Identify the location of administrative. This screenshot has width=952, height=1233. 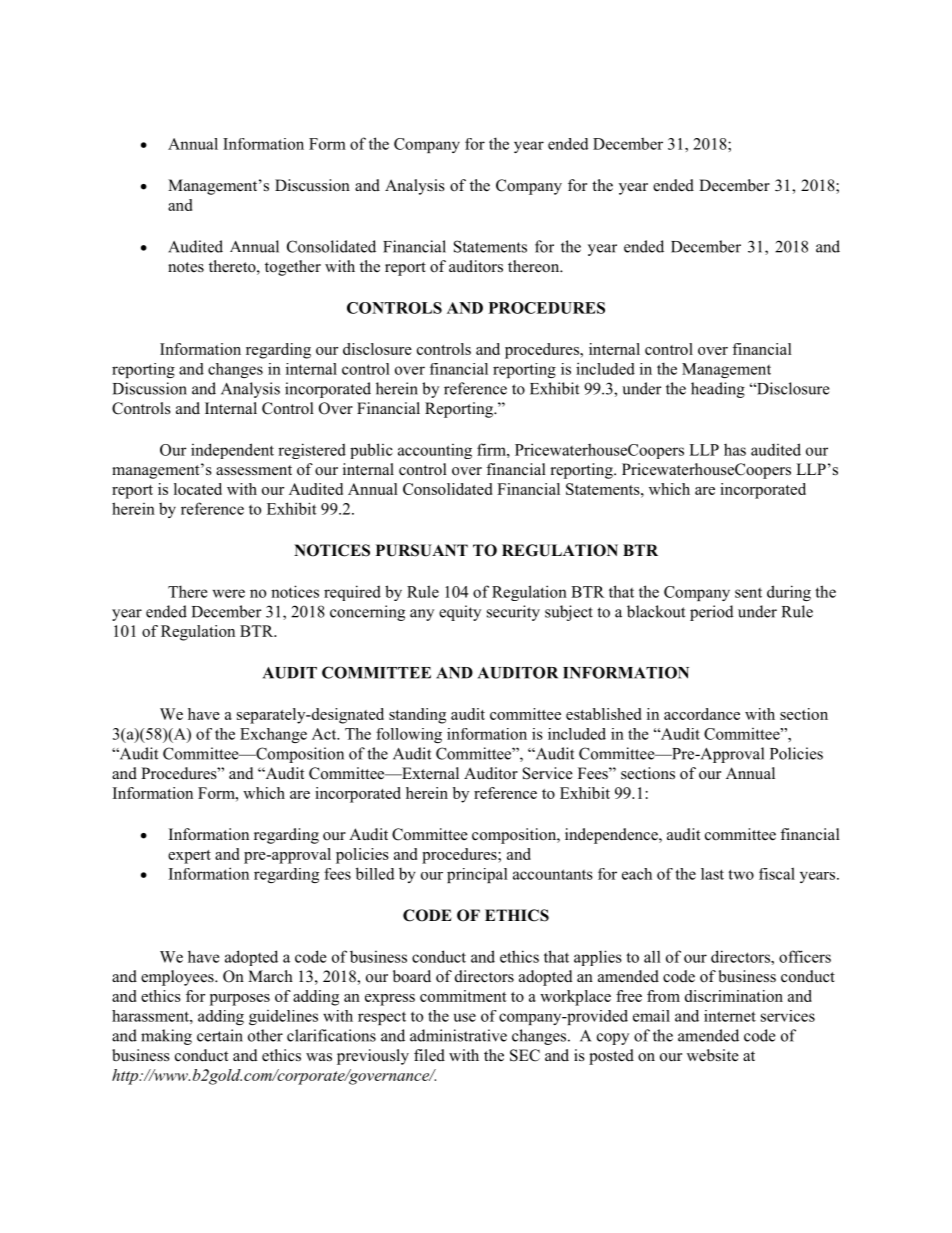
(458, 1035).
